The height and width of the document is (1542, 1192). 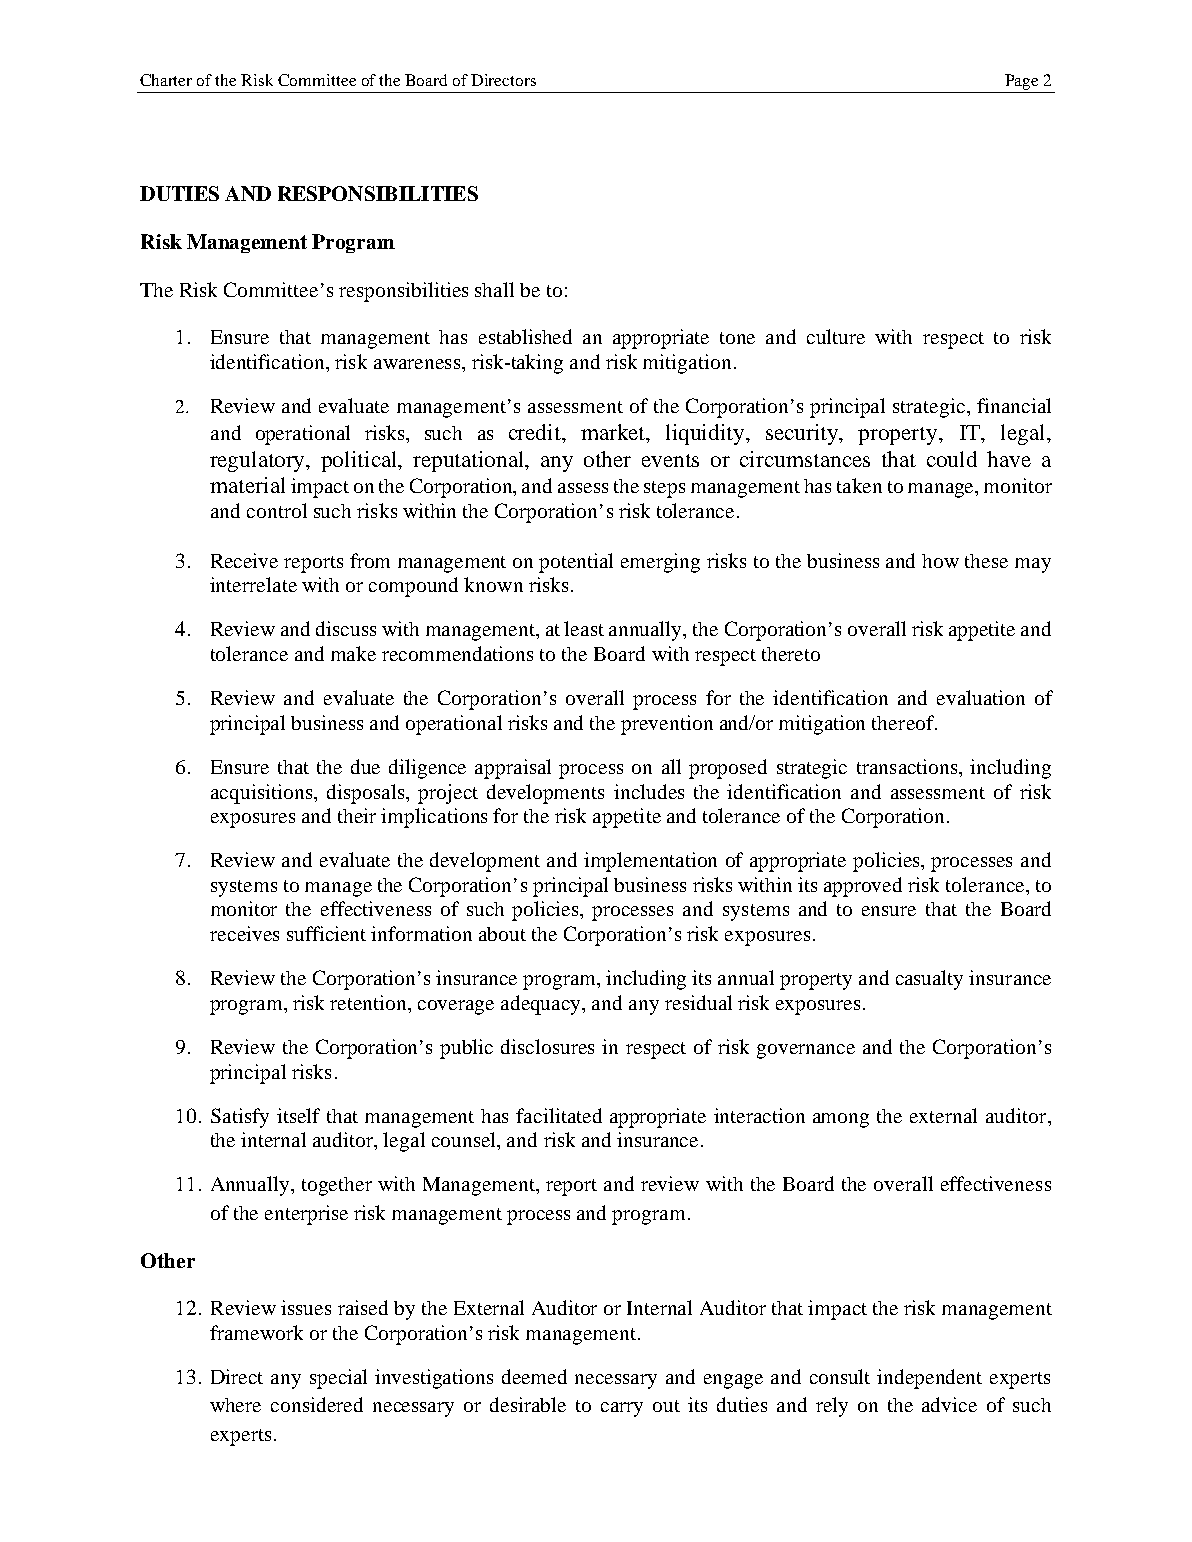 What do you see at coordinates (940, 561) in the document?
I see `how` at bounding box center [940, 561].
